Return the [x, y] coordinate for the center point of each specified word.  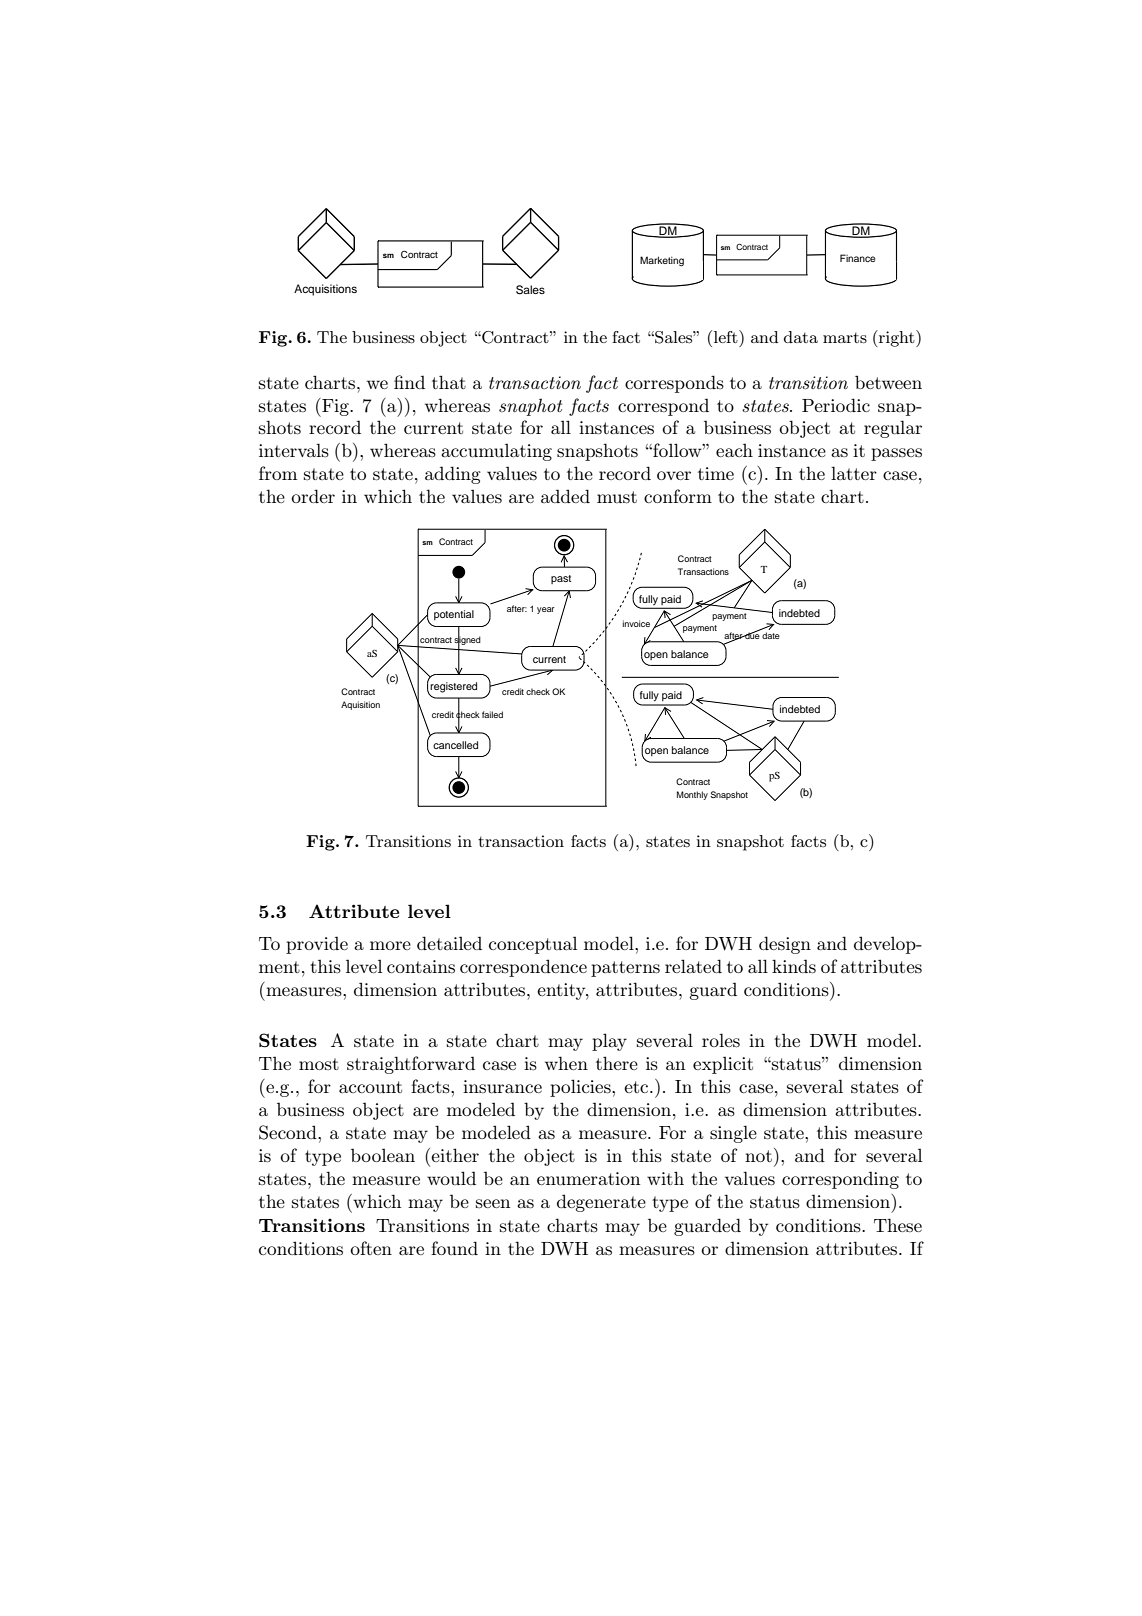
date [771, 635]
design [785, 945]
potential [454, 615]
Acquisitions [325, 290]
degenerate [601, 1203]
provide [317, 945]
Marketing [662, 261]
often [371, 1248]
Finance [858, 258]
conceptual [533, 945]
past [561, 579]
